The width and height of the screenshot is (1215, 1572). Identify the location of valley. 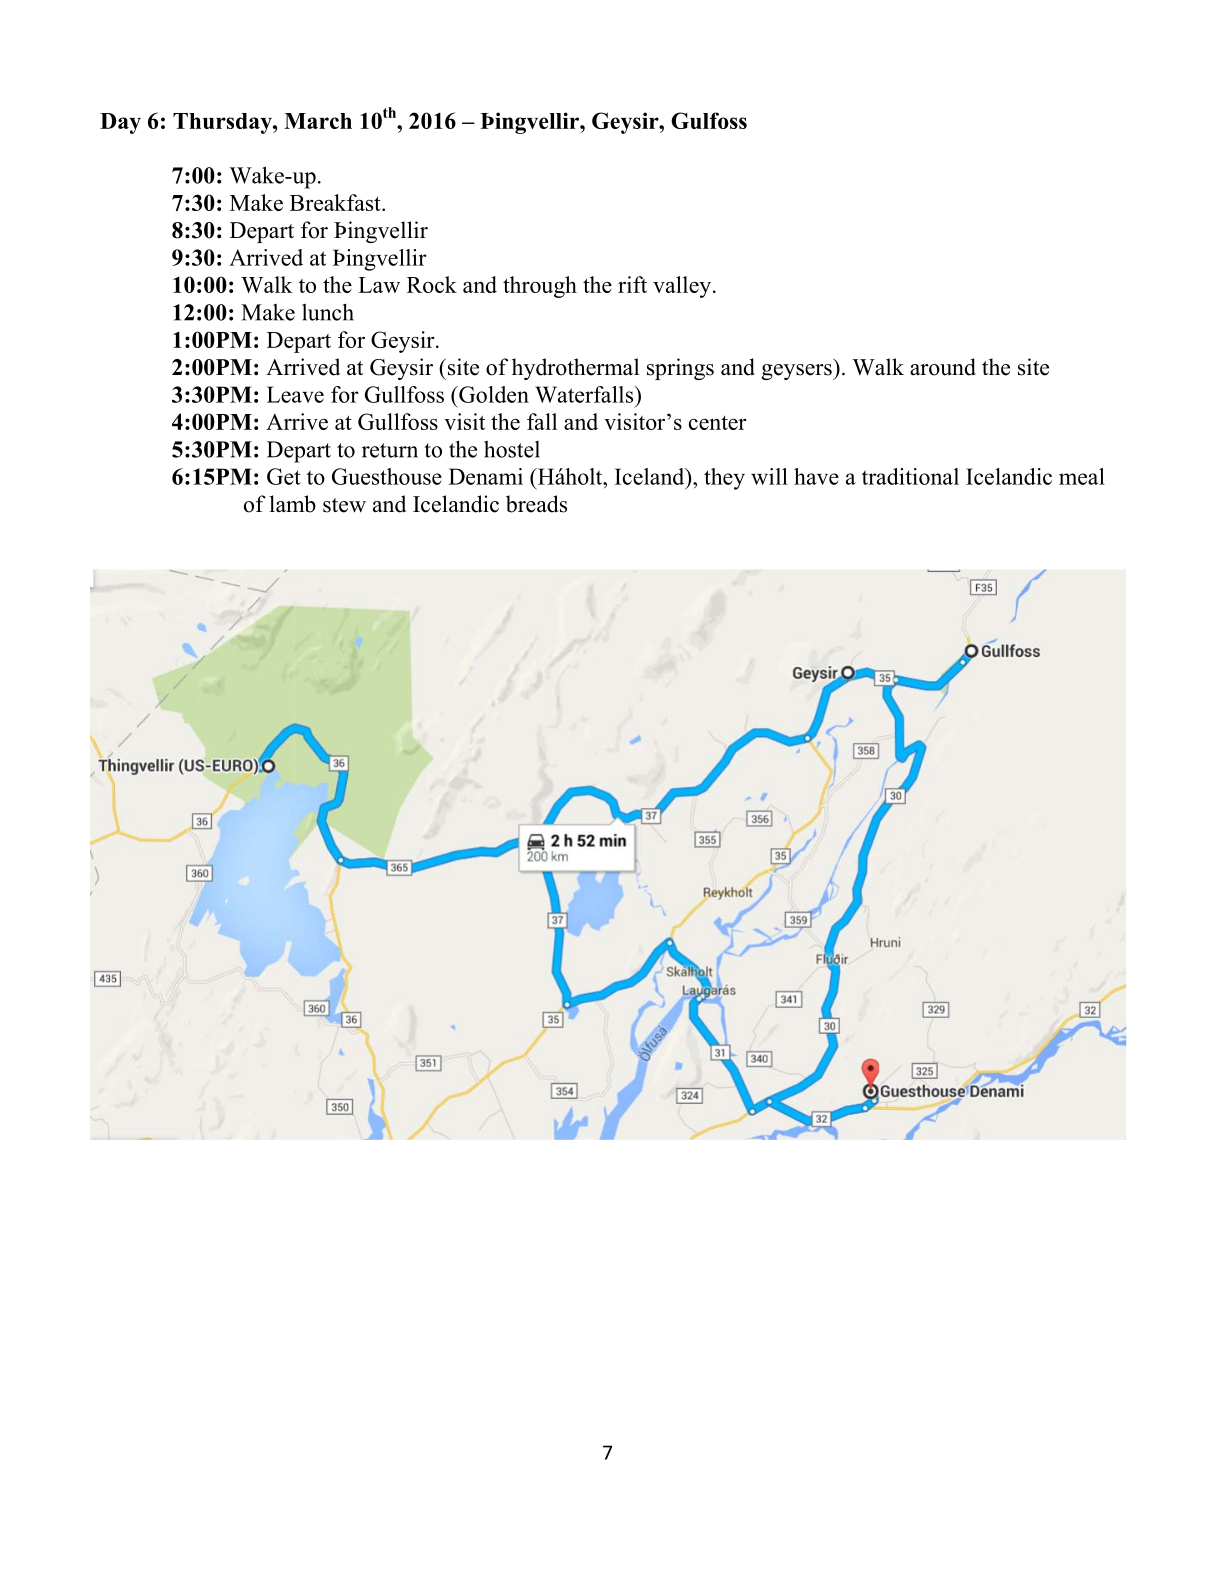
(683, 287).
